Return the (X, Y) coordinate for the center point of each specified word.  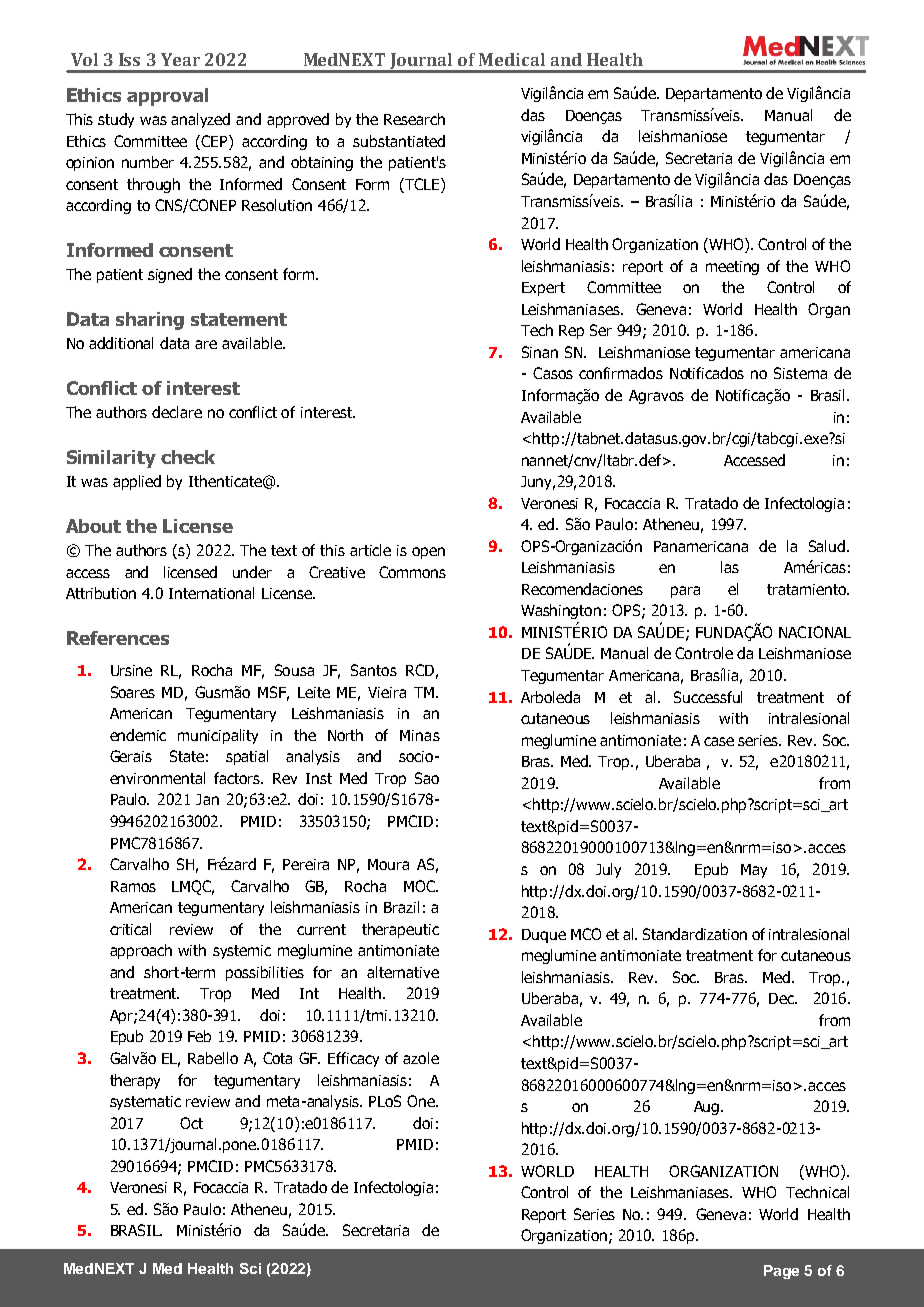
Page (781, 1272)
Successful (708, 697)
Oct (191, 1123)
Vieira (387, 692)
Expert (543, 289)
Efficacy (353, 1059)
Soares (133, 692)
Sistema (800, 373)
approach (141, 951)
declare (177, 412)
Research (414, 119)
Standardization (695, 934)
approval (167, 97)
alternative (403, 972)
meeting (732, 268)
